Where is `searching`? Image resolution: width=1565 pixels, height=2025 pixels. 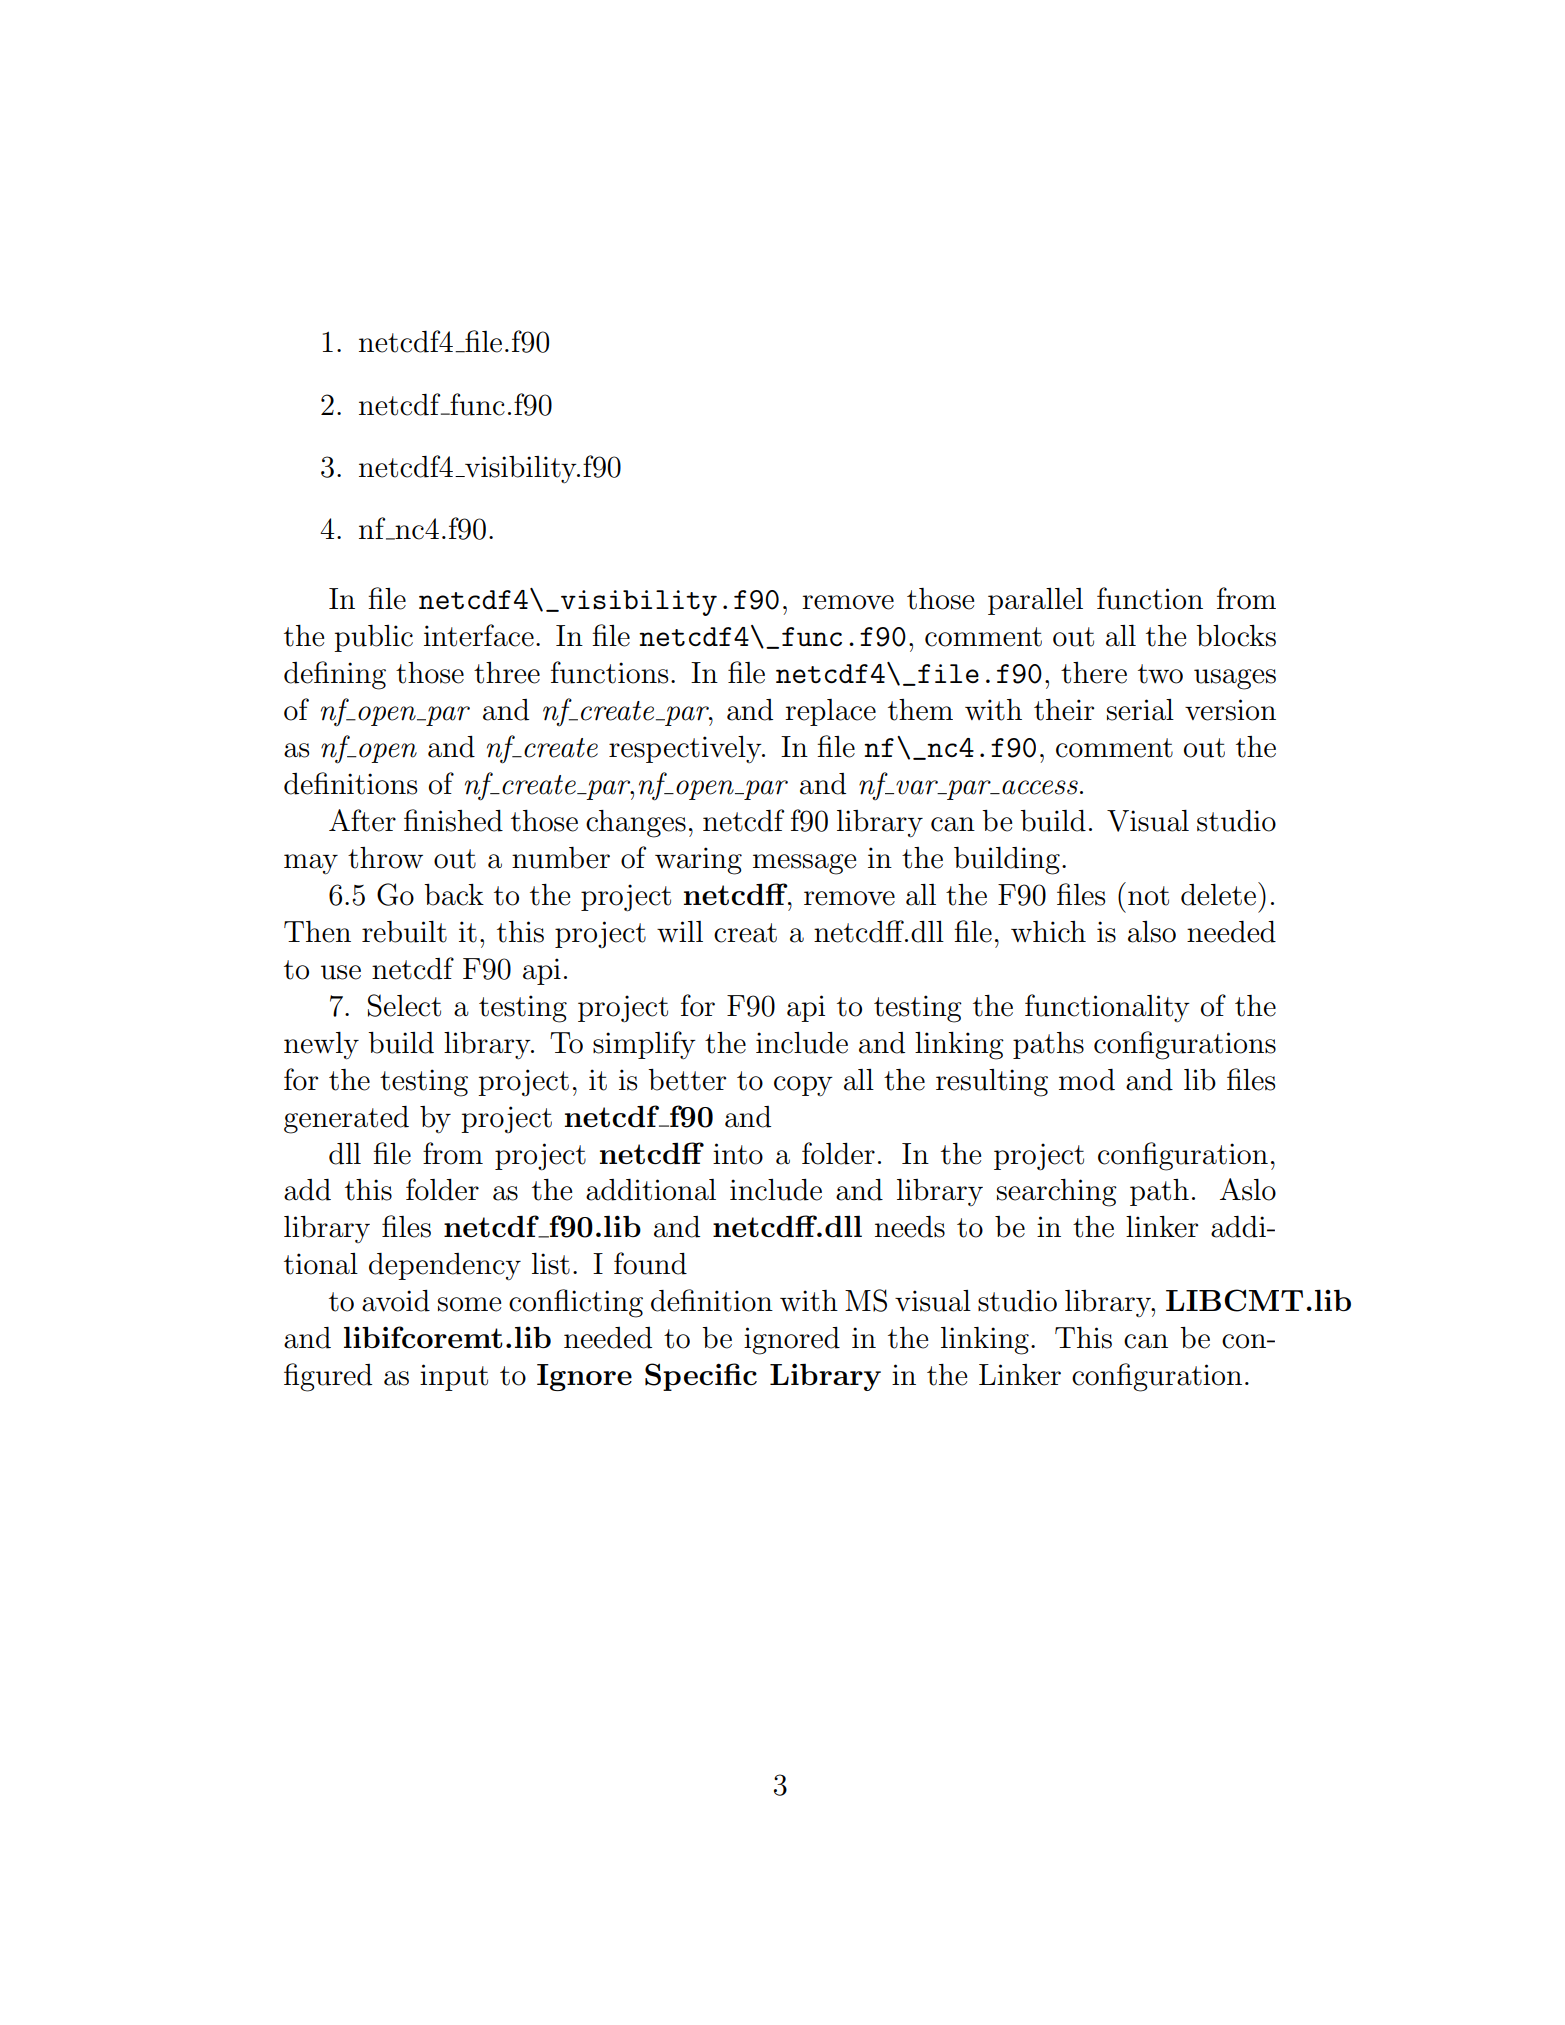
searching is located at coordinates (1057, 1193).
